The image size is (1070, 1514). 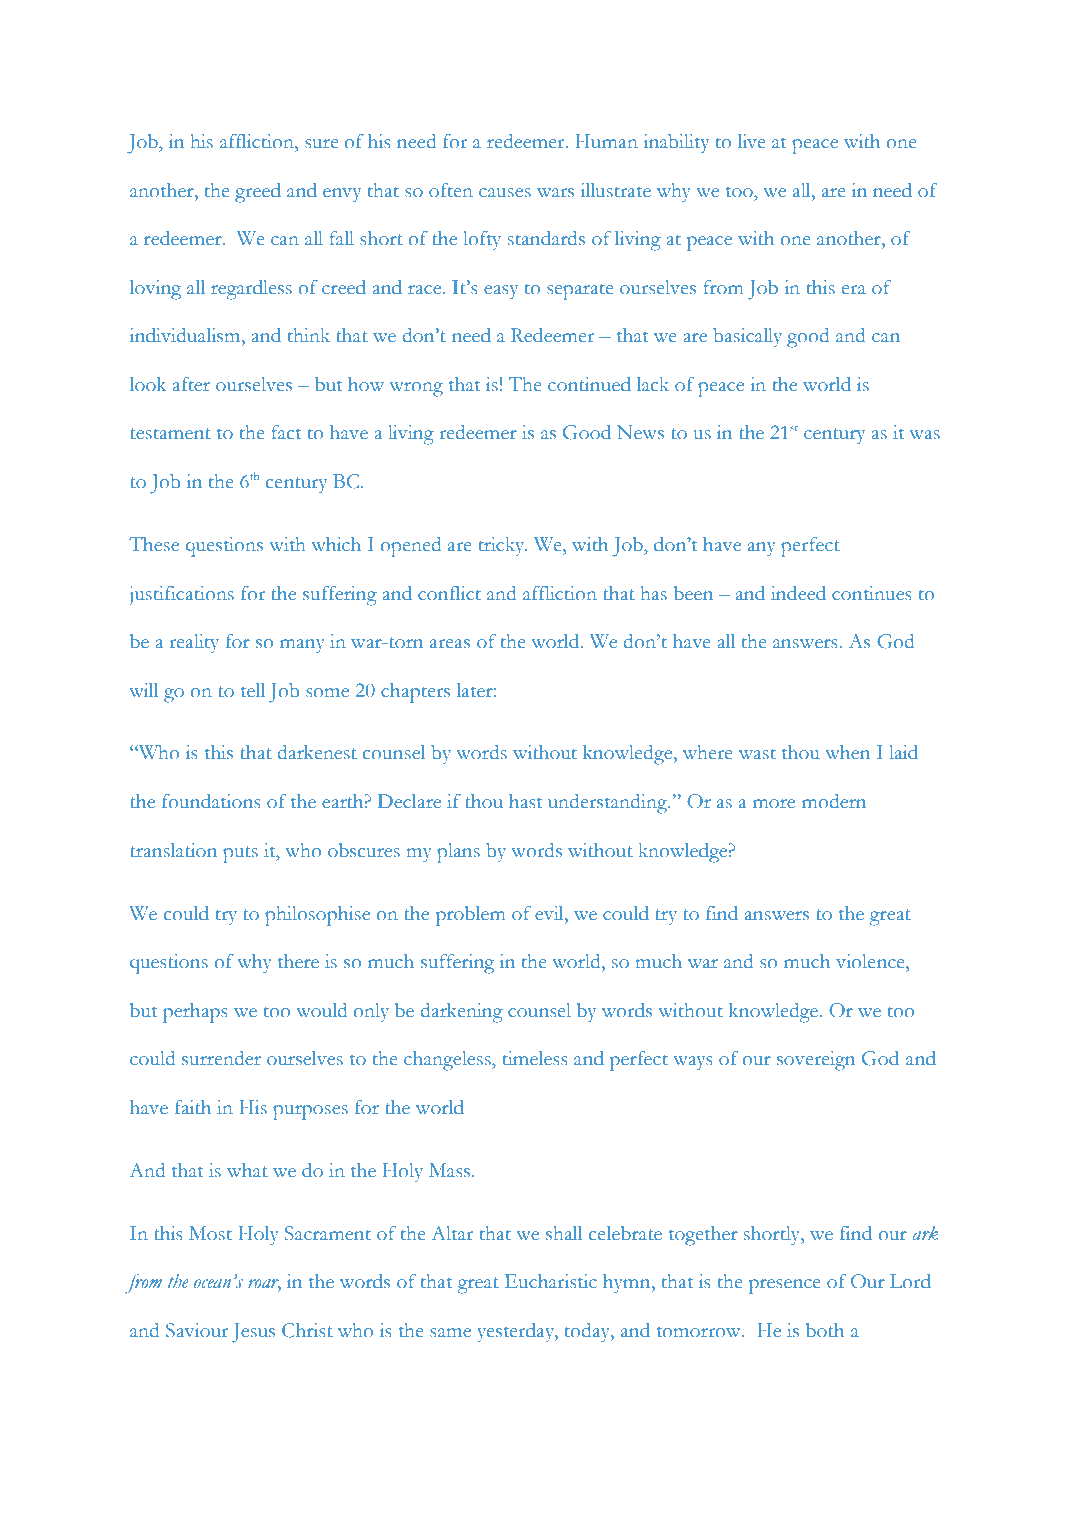 What do you see at coordinates (525, 801) in the document?
I see `hast` at bounding box center [525, 801].
